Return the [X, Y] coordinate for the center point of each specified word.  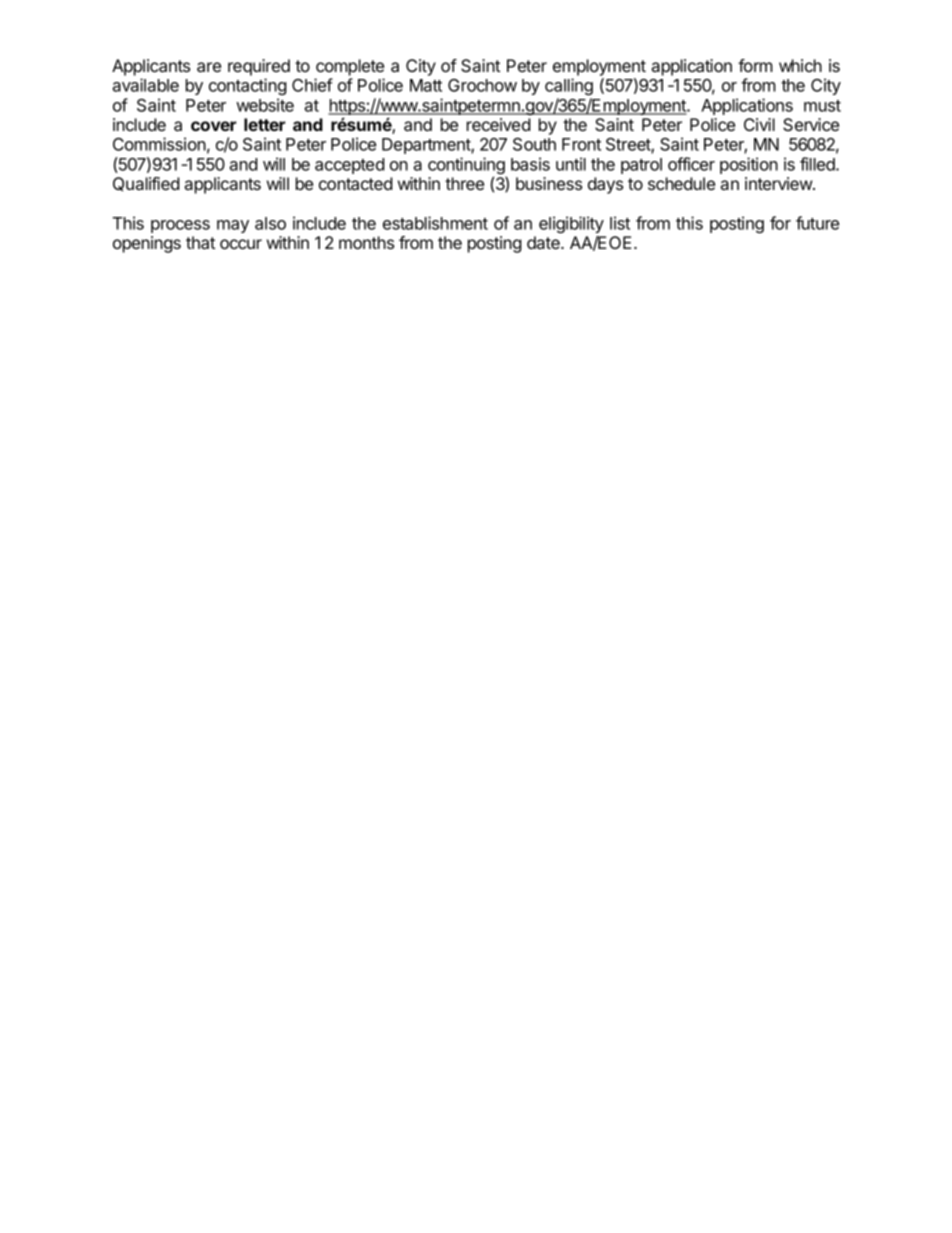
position [749, 165]
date [544, 242]
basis [530, 164]
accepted [350, 166]
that [200, 242]
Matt [426, 85]
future [817, 223]
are [209, 67]
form [755, 65]
